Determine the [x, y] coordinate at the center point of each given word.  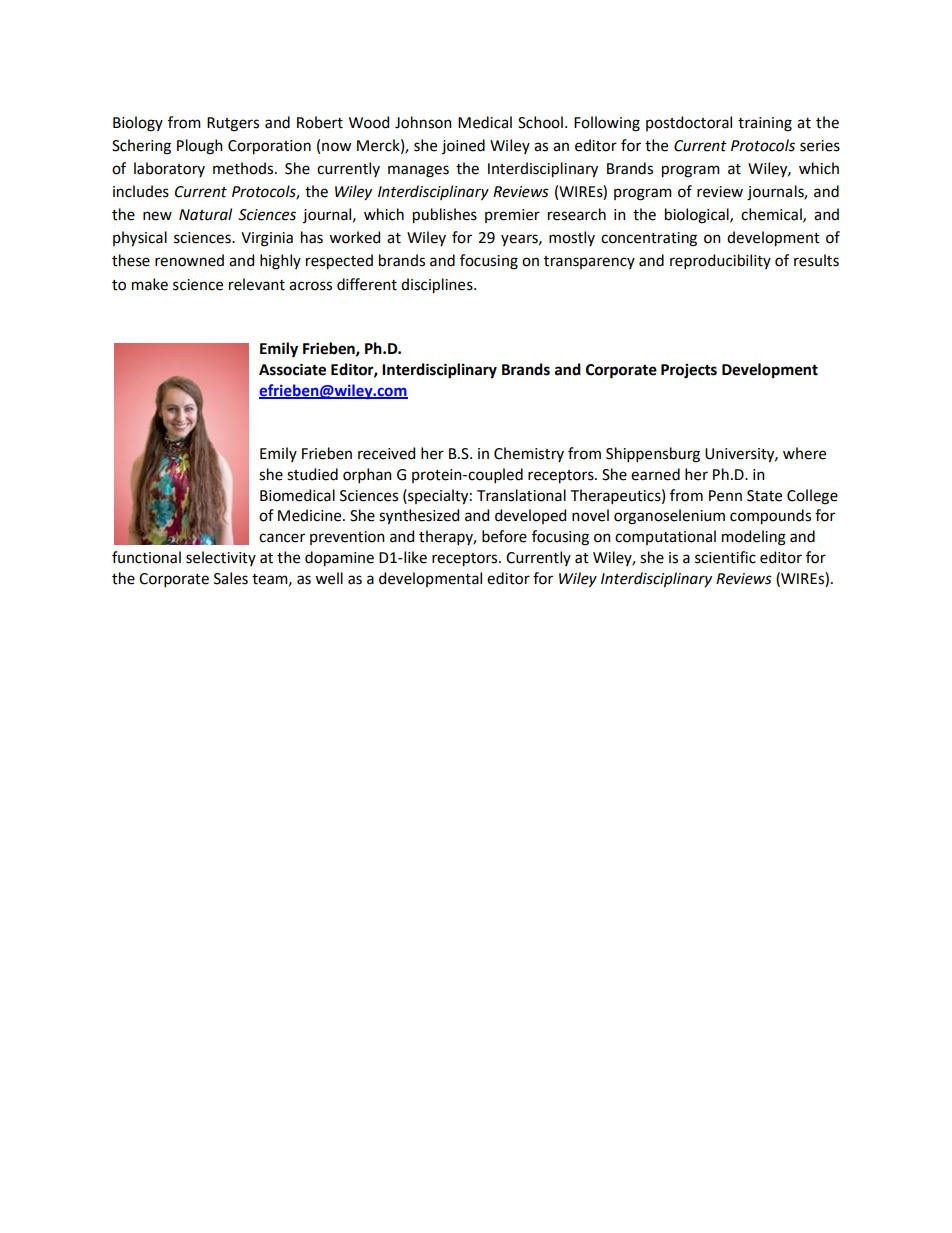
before [504, 536]
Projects [689, 371]
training [765, 124]
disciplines [438, 286]
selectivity [221, 558]
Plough [200, 147]
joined [463, 146]
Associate [292, 369]
